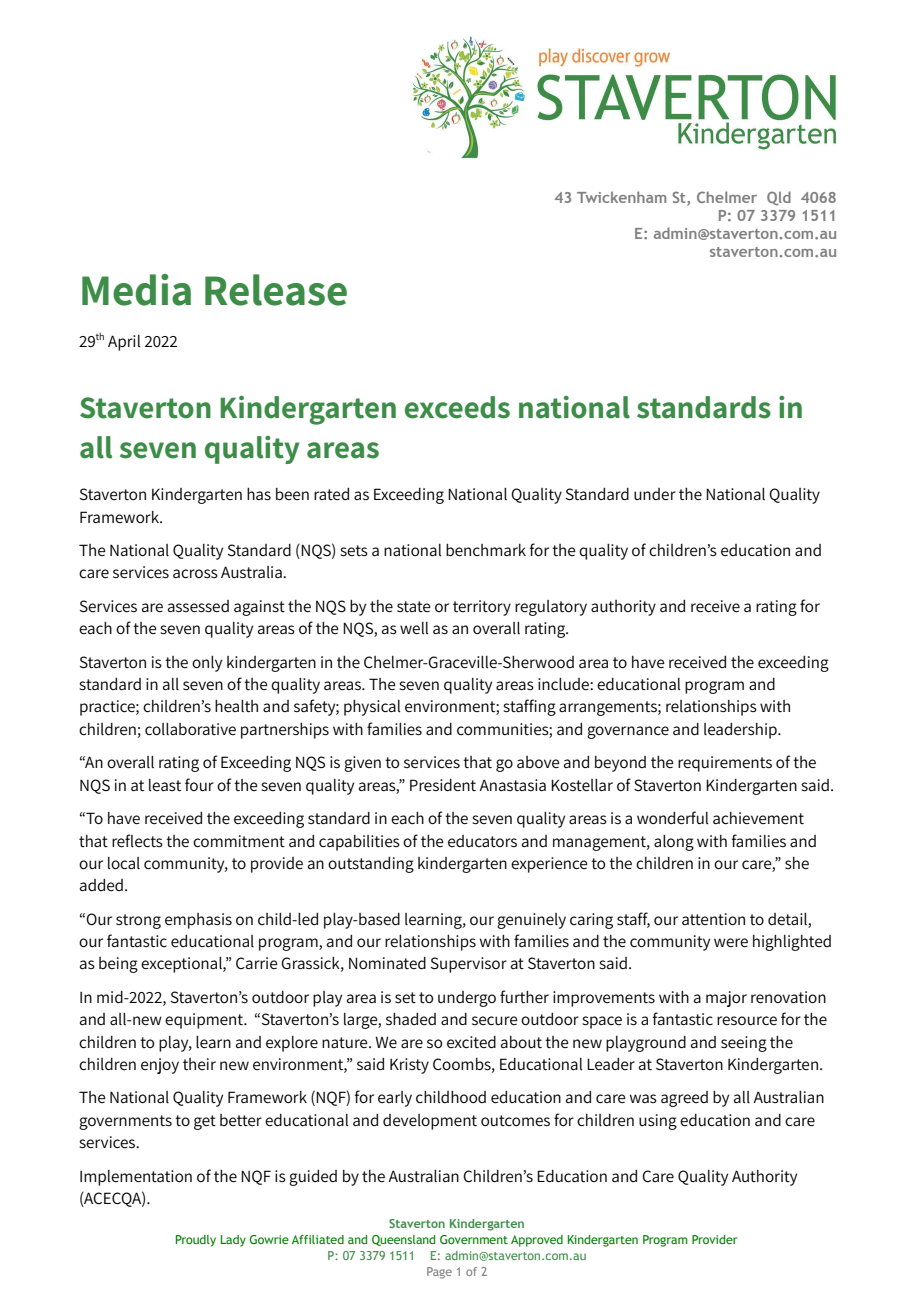 This page has width=924, height=1307. What do you see at coordinates (486, 550) in the page?
I see `benchmark` at bounding box center [486, 550].
